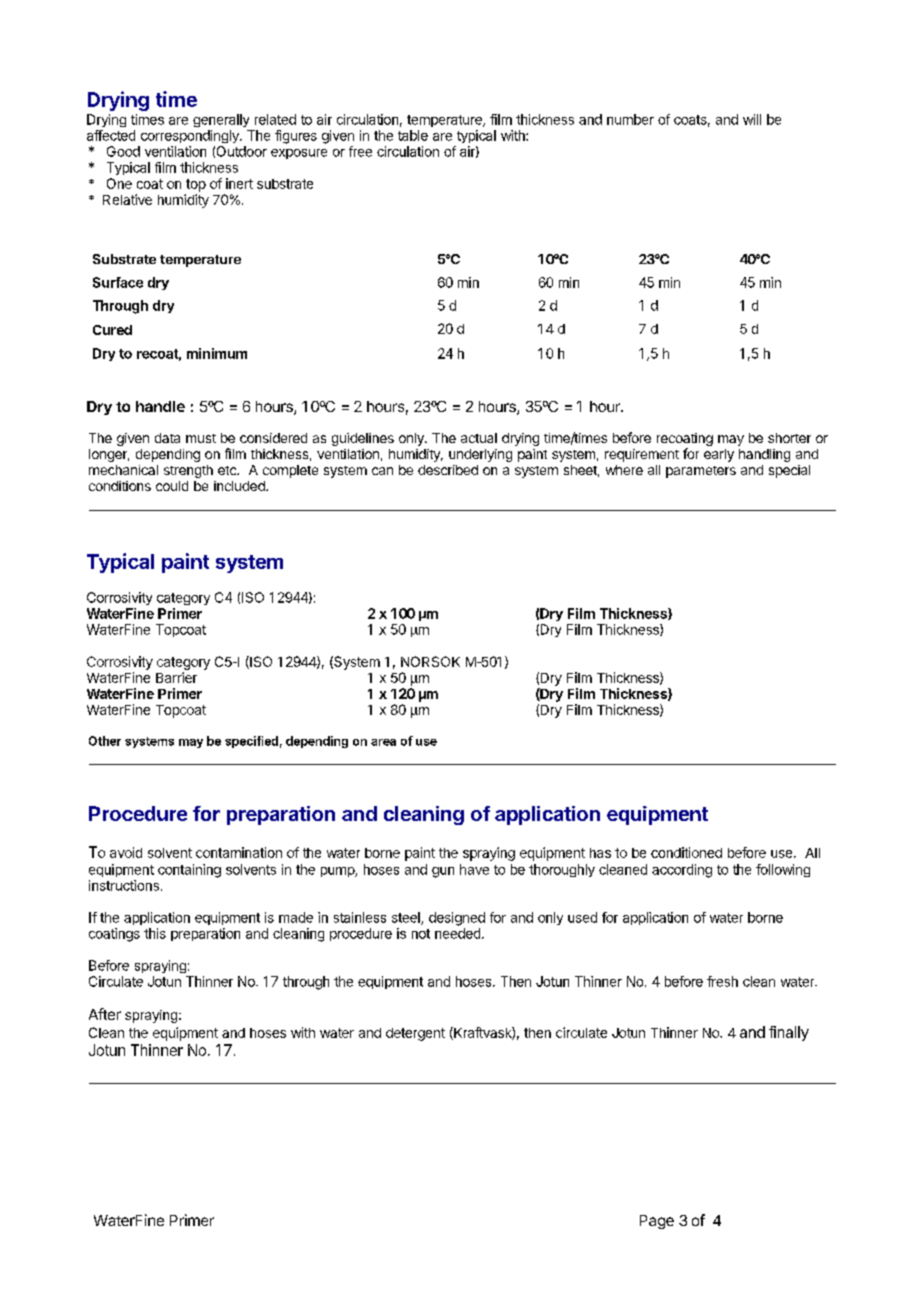 The height and width of the screenshot is (1308, 924). I want to click on table, so click(413, 135).
